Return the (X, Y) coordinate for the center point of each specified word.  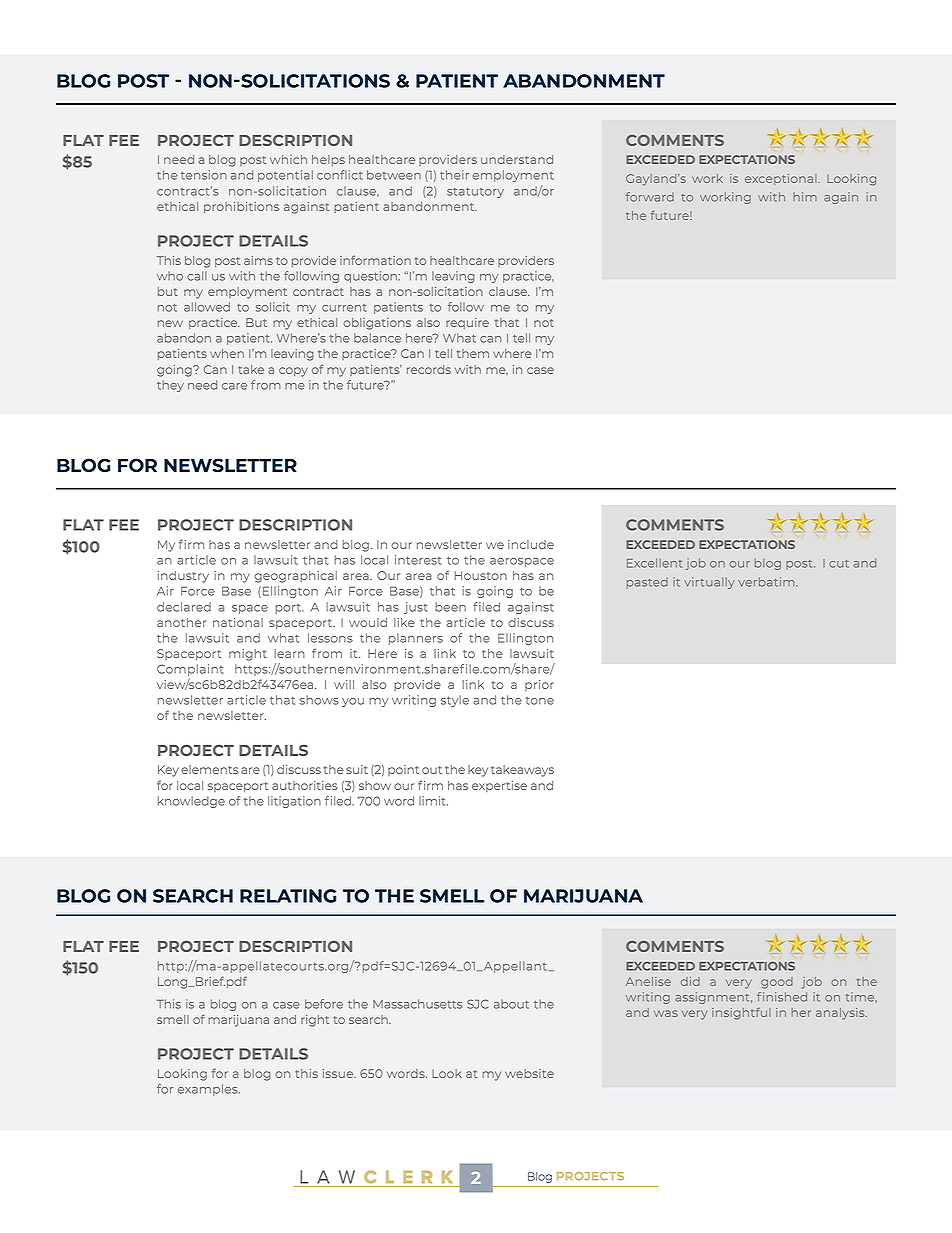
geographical (295, 577)
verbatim (767, 582)
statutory (475, 192)
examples (209, 1090)
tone (540, 701)
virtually (709, 583)
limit (433, 801)
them (473, 353)
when (227, 353)
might (248, 655)
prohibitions (241, 207)
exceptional (782, 179)
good (777, 983)
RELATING (288, 896)
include (531, 544)
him (805, 196)
